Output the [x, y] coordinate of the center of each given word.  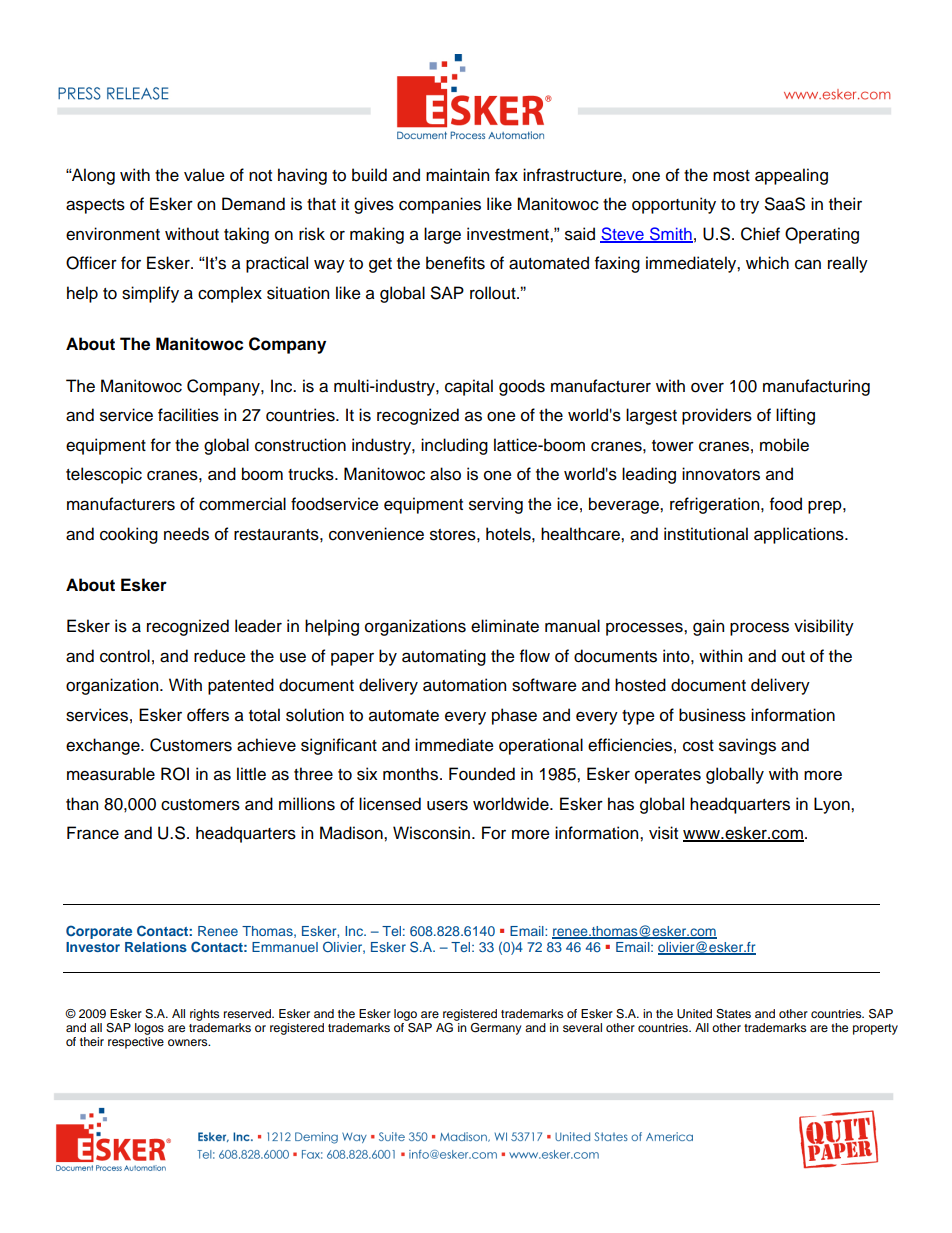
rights [204, 1015]
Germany [496, 1029]
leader [258, 626]
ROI [175, 774]
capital [469, 387]
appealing [791, 176]
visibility [824, 627]
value [204, 175]
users [447, 805]
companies [440, 205]
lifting [795, 416]
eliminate [505, 626]
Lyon [833, 805]
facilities [188, 415]
